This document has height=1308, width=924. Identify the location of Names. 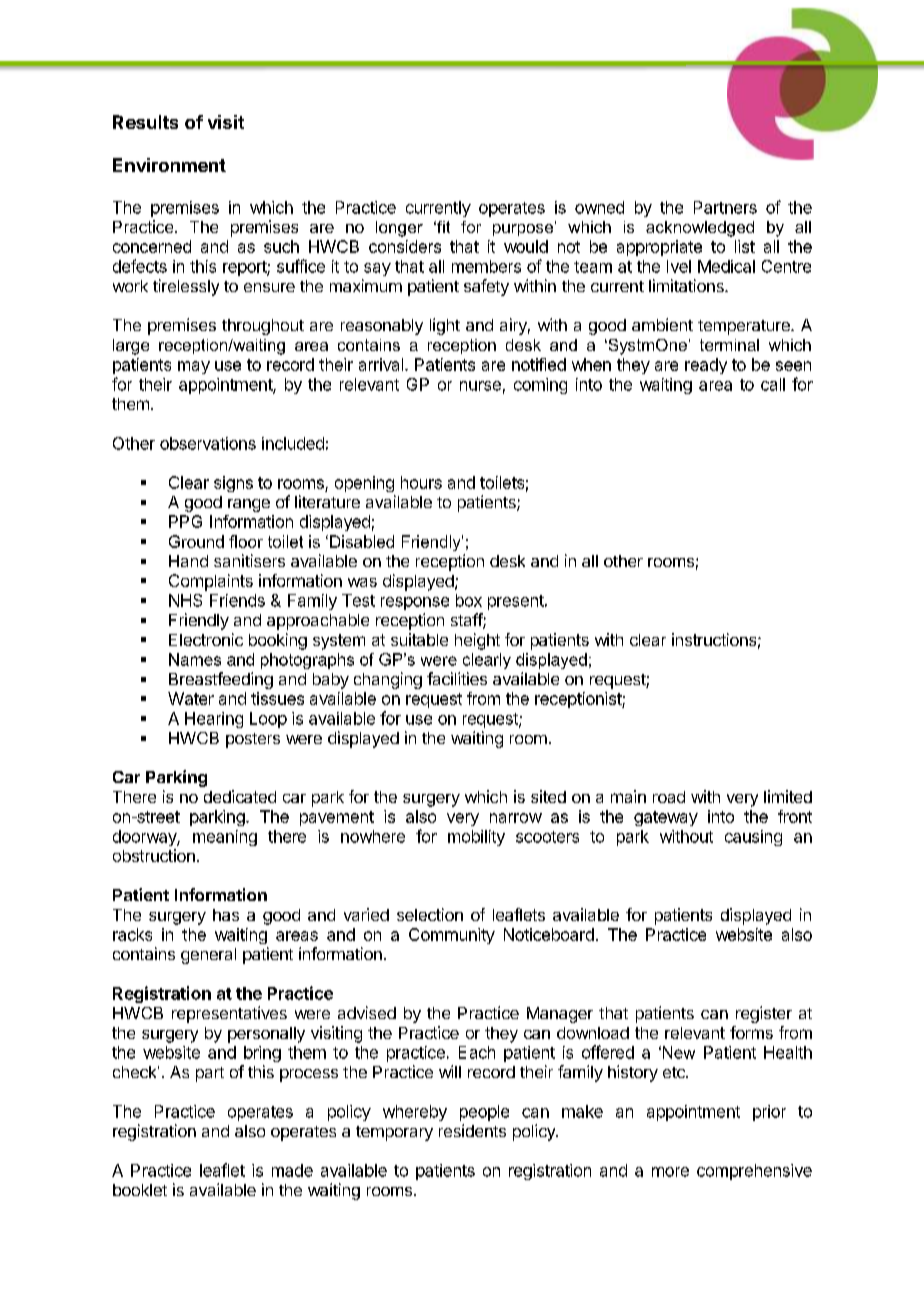
(195, 659).
